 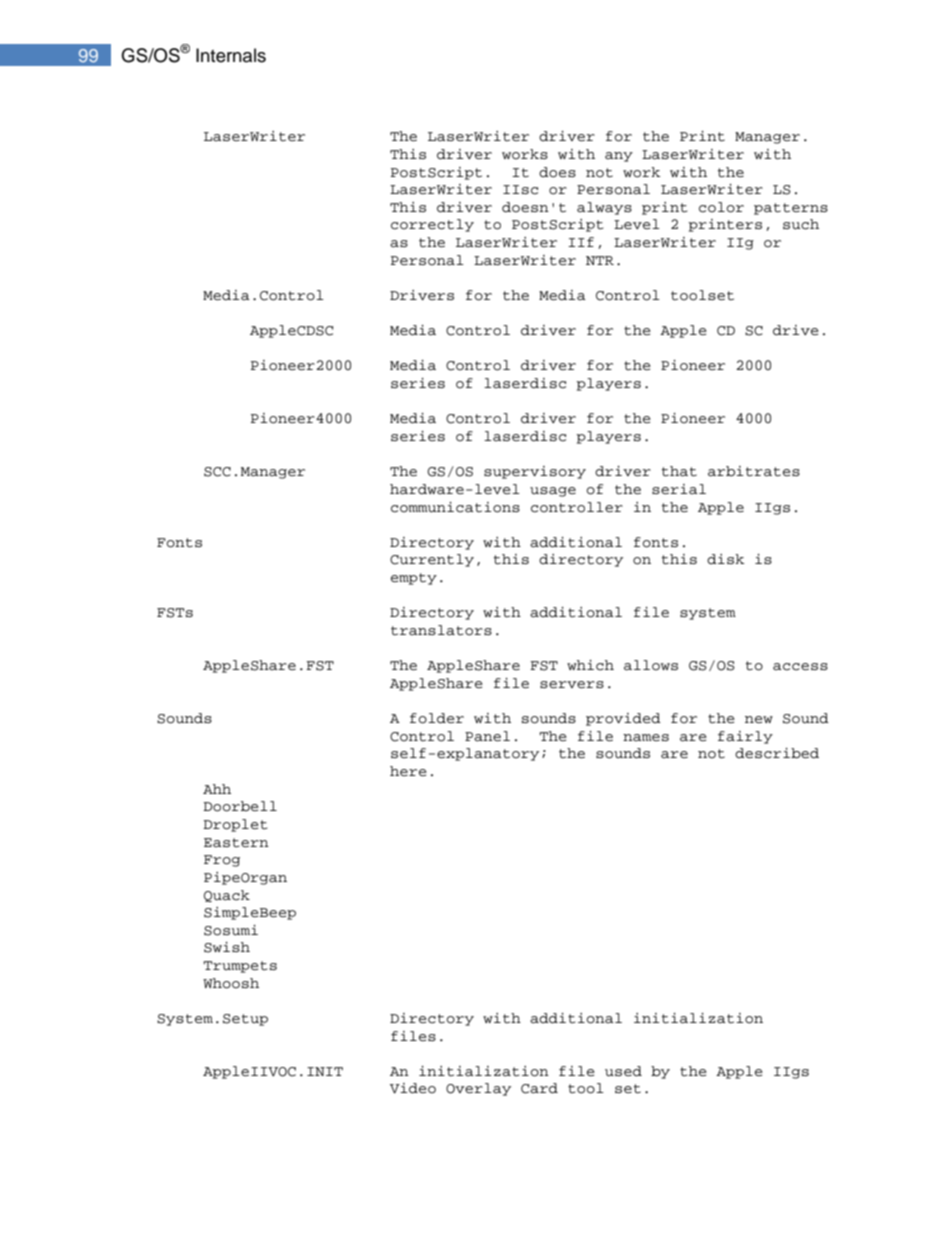 What do you see at coordinates (432, 560) in the image?
I see `Currently` at bounding box center [432, 560].
